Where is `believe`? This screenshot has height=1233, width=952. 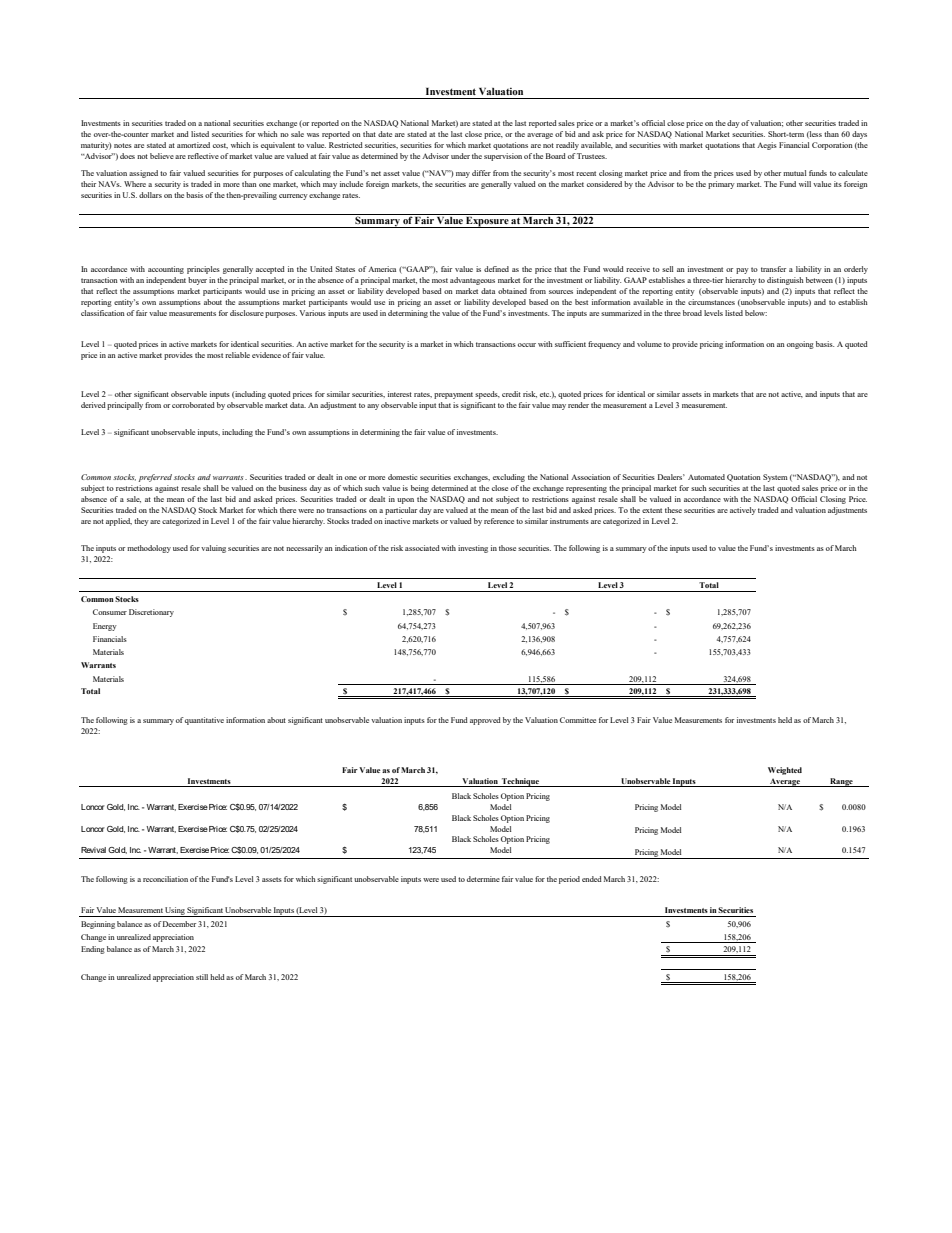
believe is located at coordinates (162, 156).
